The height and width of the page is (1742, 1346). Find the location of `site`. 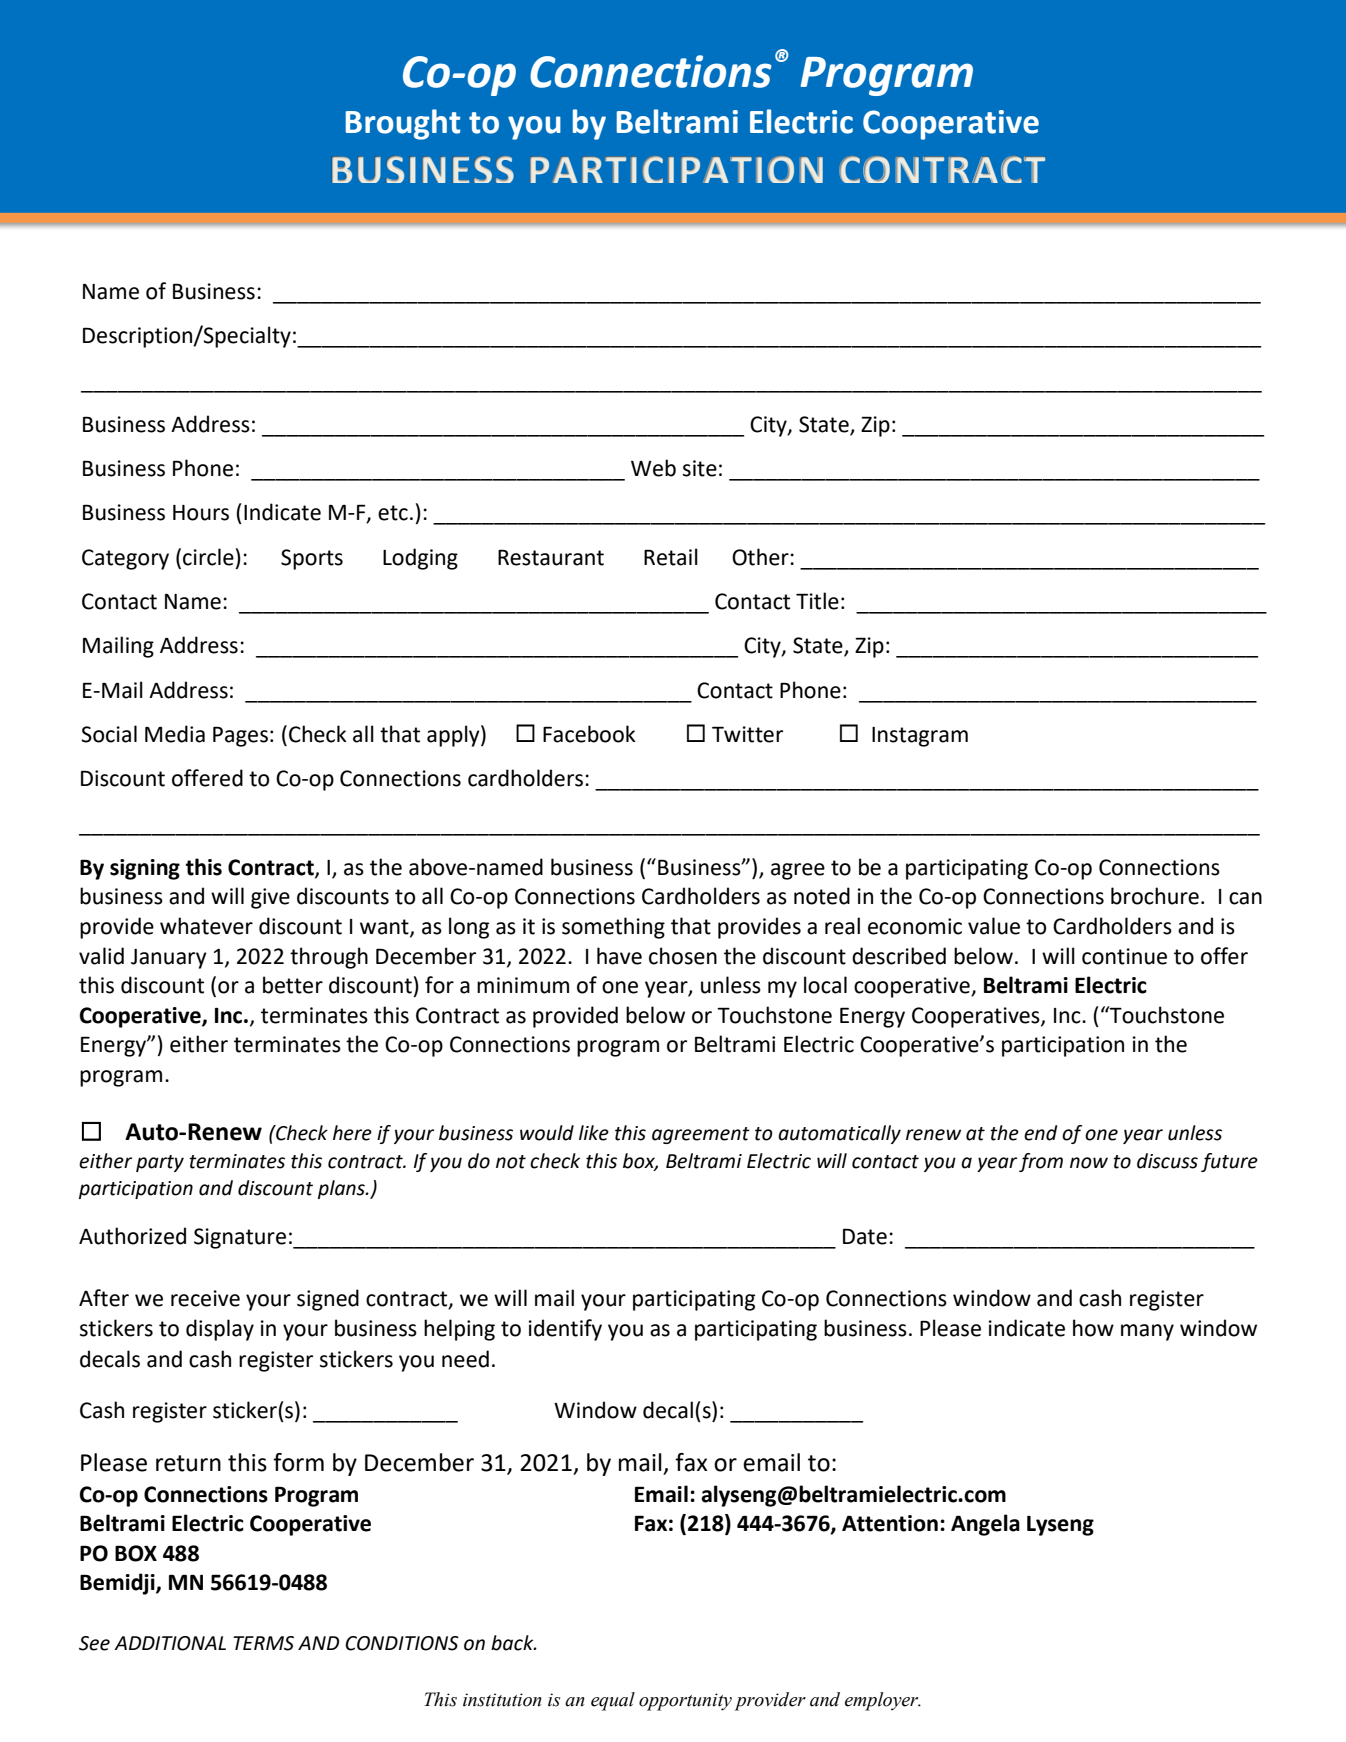

site is located at coordinates (700, 468).
